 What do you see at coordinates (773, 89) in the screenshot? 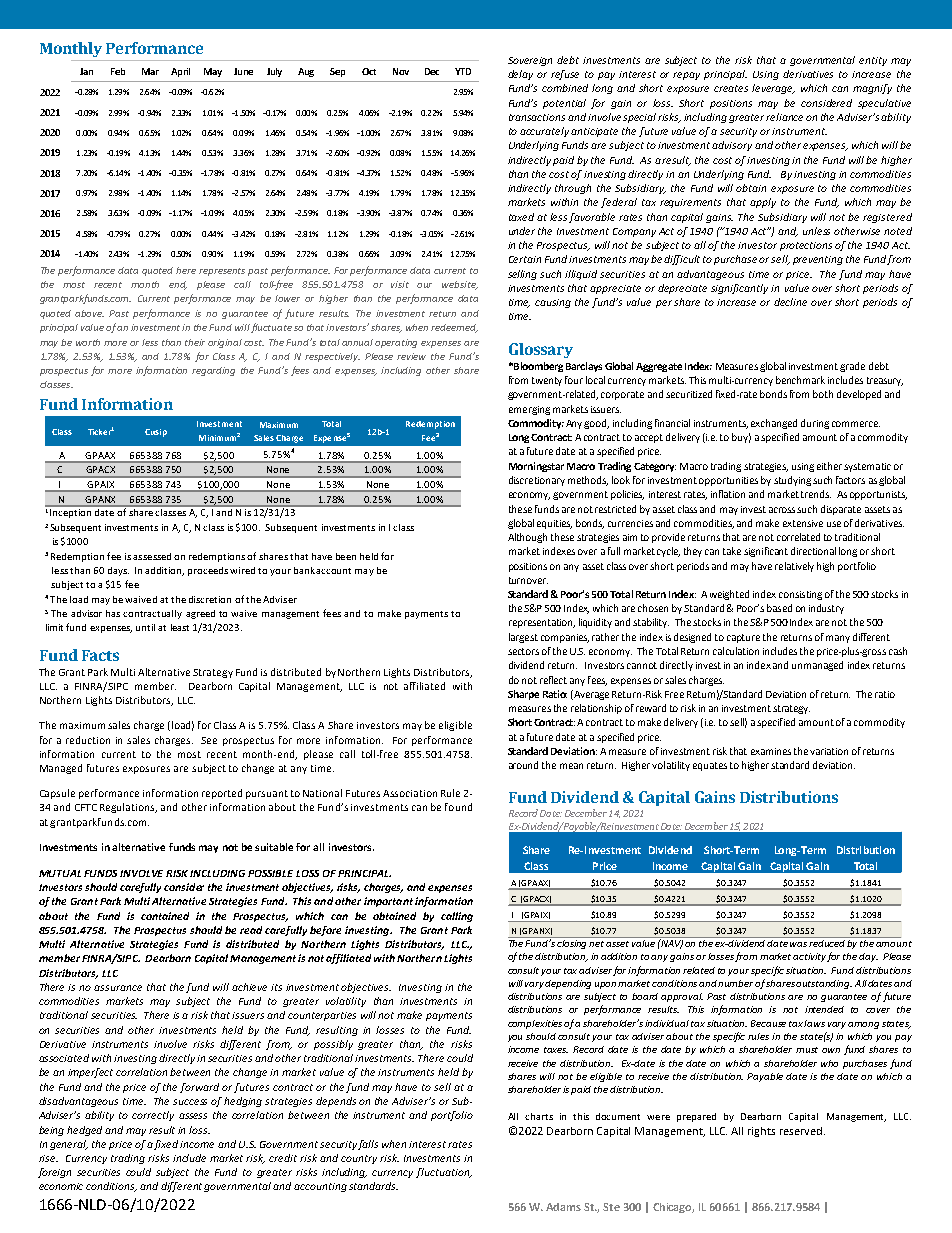
I see `leverage` at bounding box center [773, 89].
